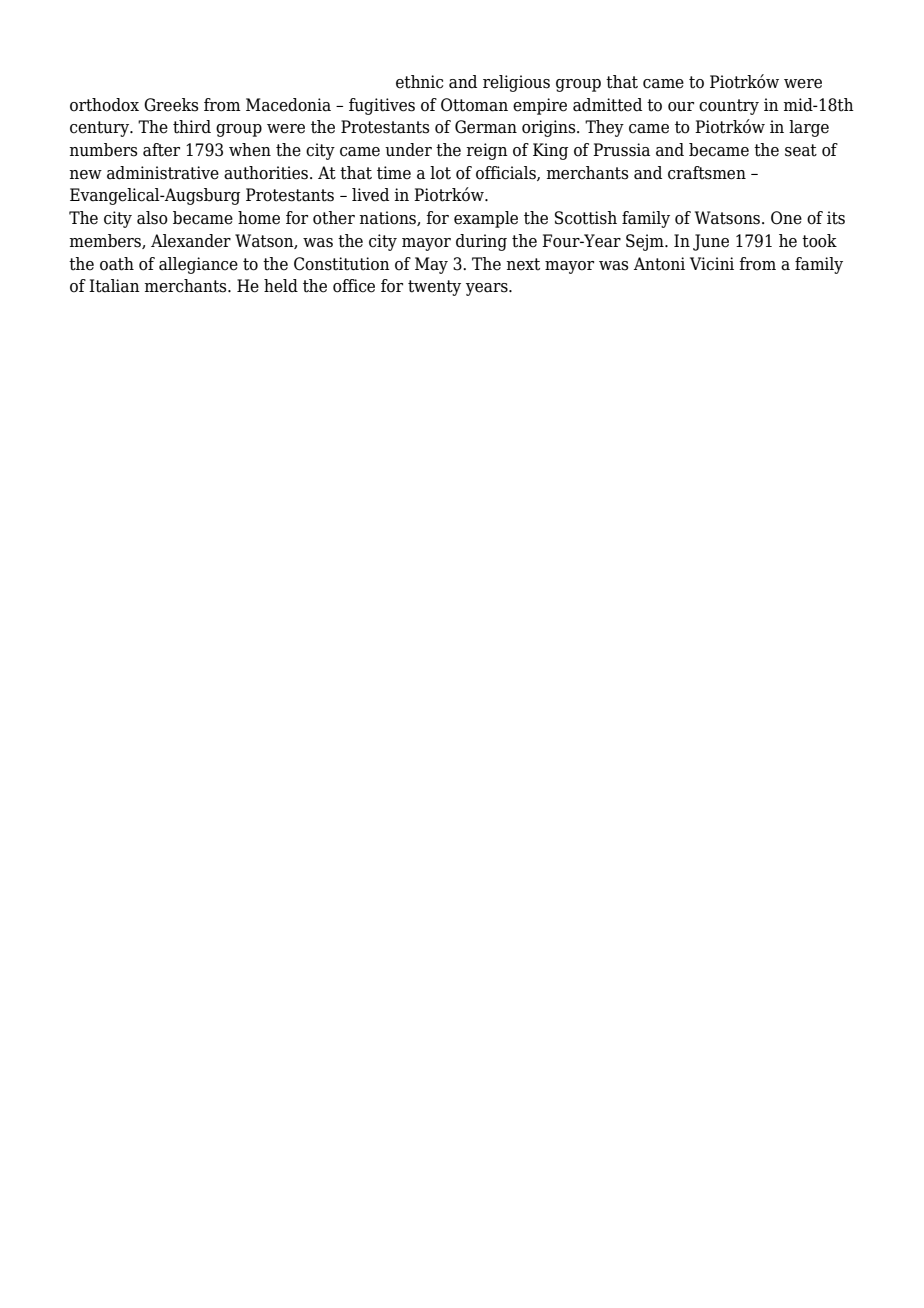 The height and width of the page is (1308, 924). Describe the element at coordinates (191, 241) in the page. I see `Alexander` at that location.
